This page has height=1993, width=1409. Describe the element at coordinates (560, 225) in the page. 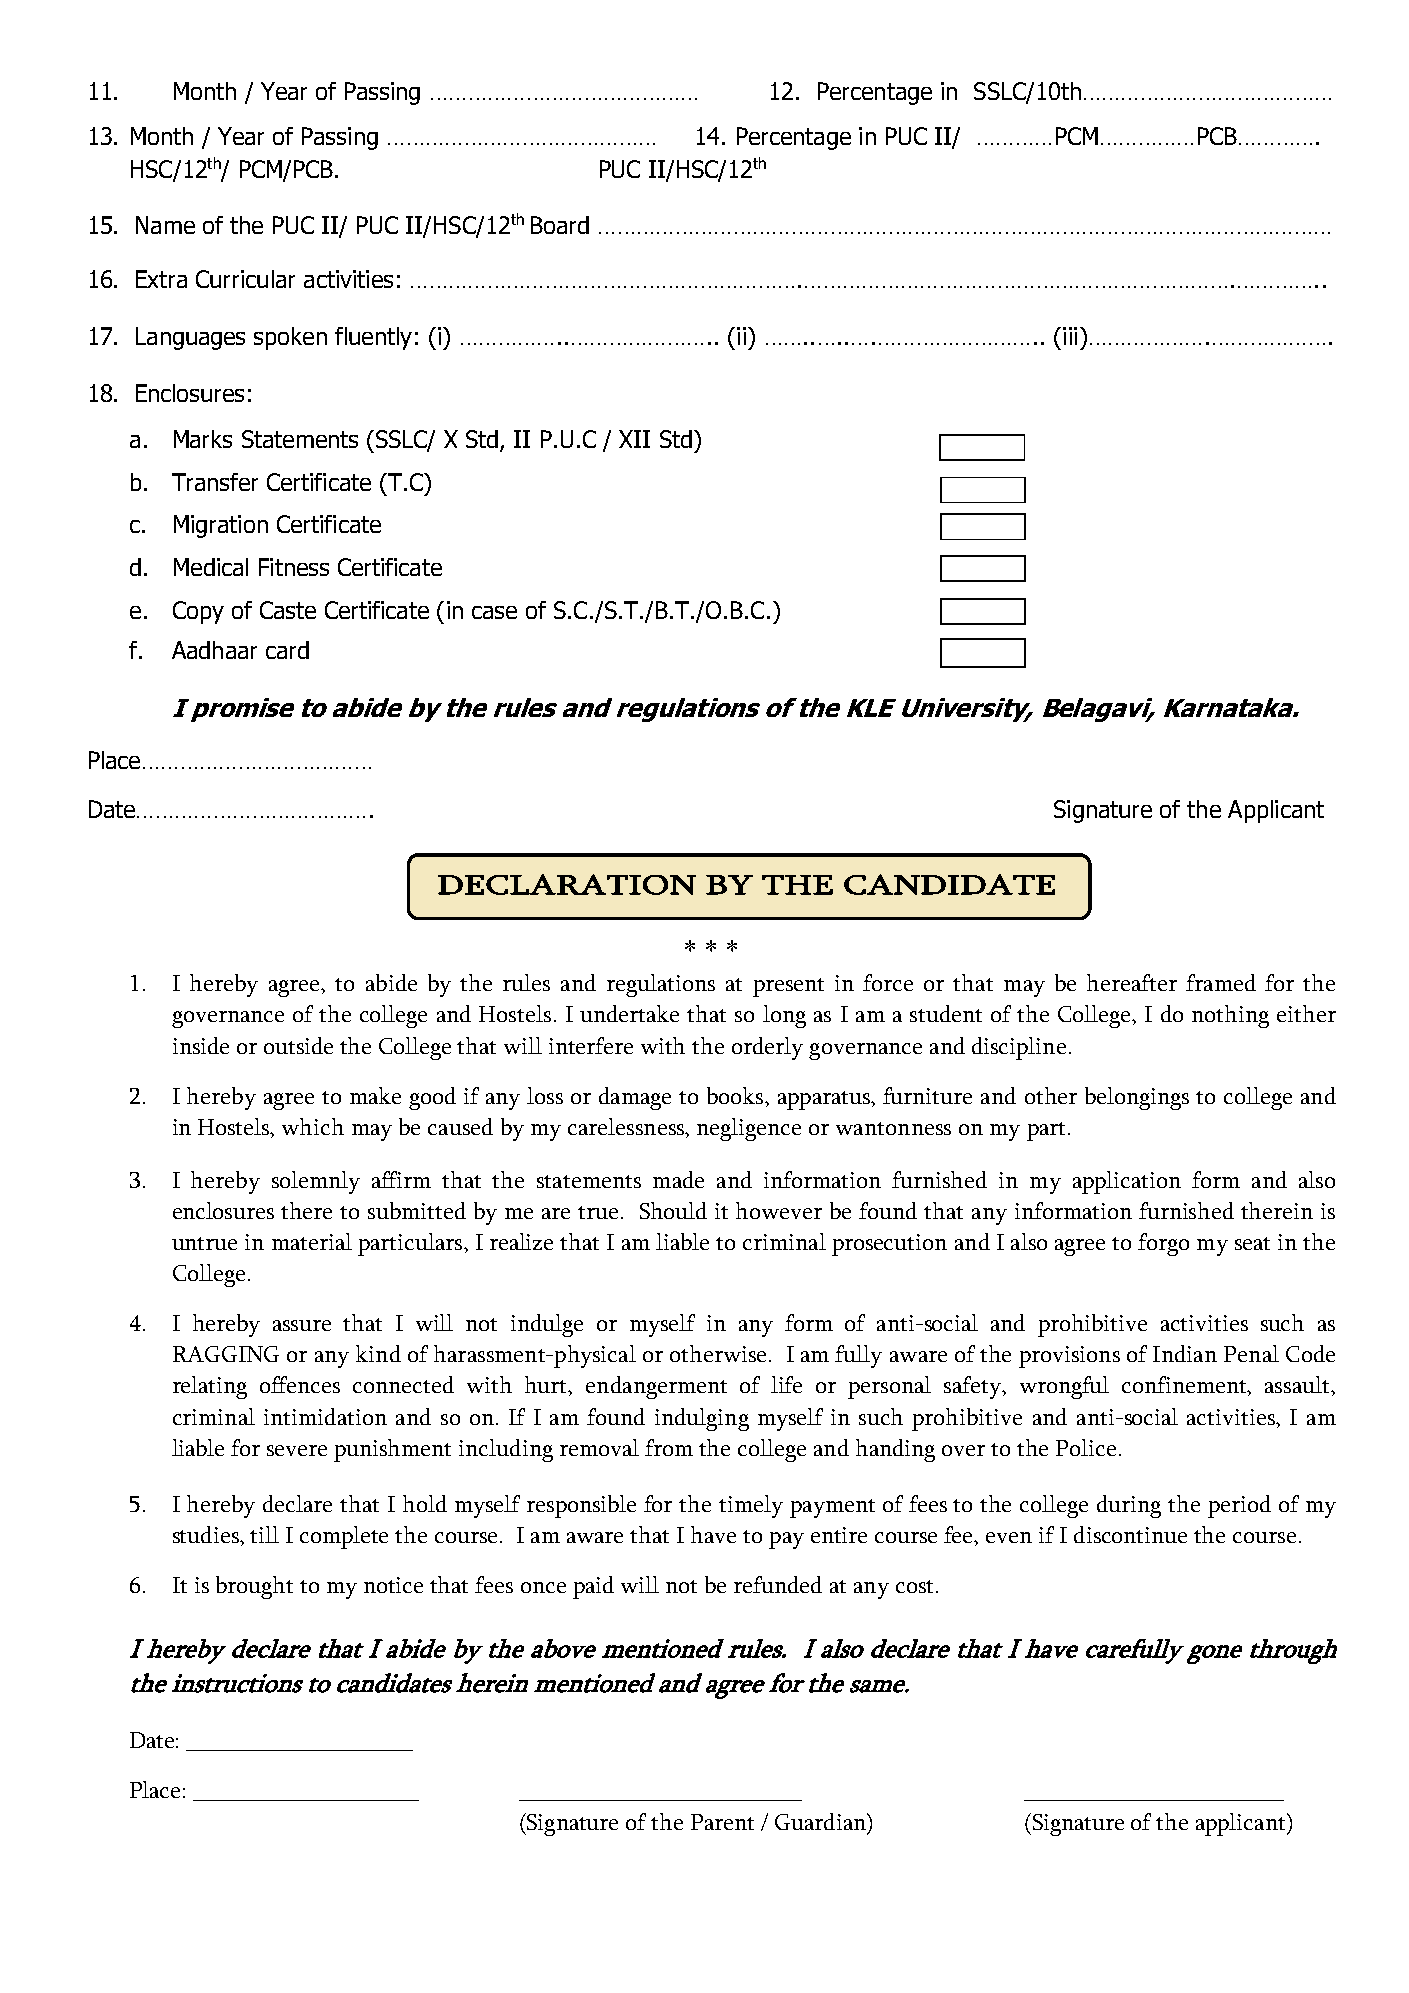

I see `Board` at that location.
